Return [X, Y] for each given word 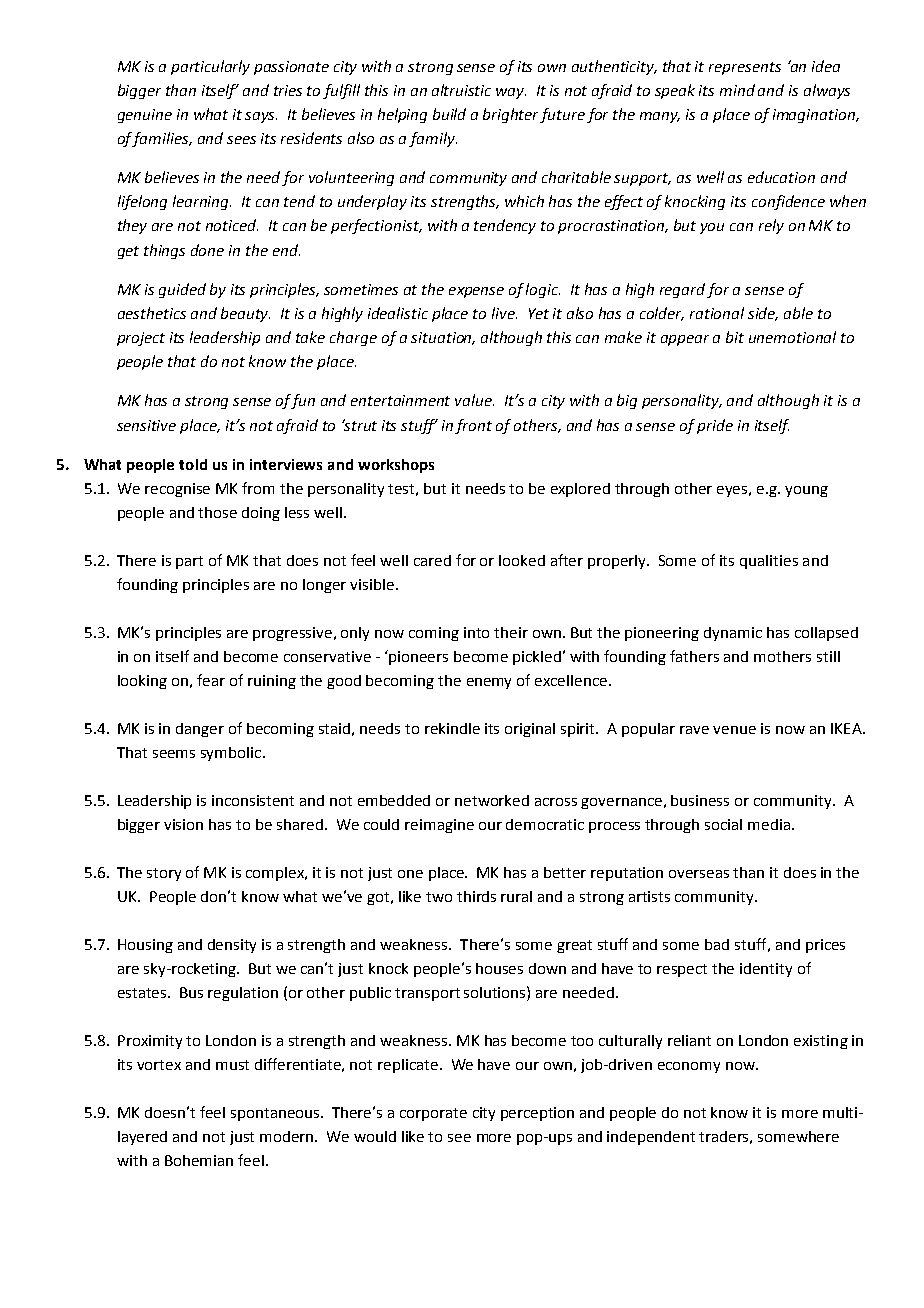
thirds [476, 896]
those [217, 512]
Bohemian [199, 1160]
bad [717, 944]
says [261, 117]
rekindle [452, 728]
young [806, 491]
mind [737, 90]
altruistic [461, 90]
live [504, 313]
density [232, 946]
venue [734, 730]
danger [200, 730]
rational [717, 313]
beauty [245, 314]
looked [522, 560]
